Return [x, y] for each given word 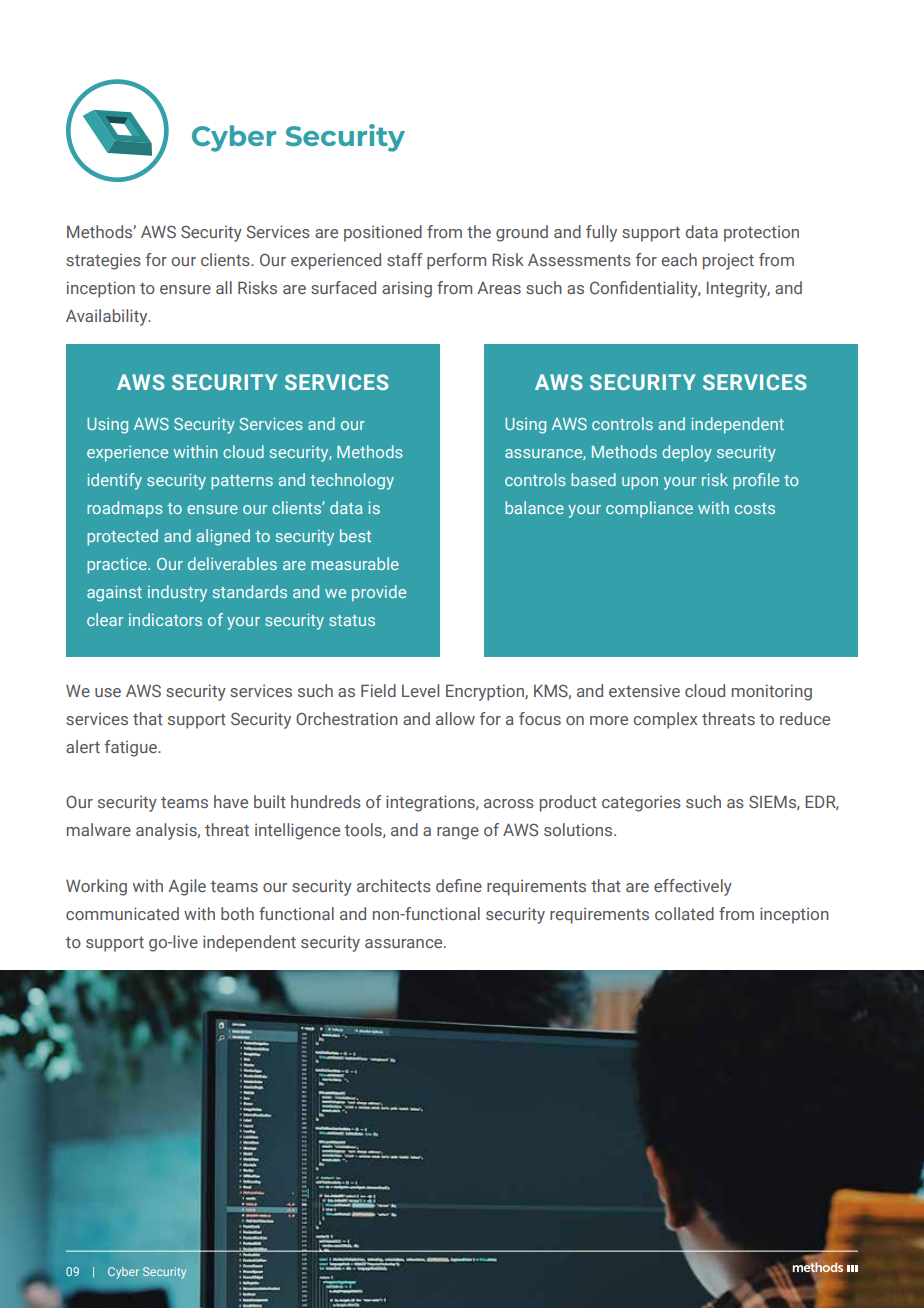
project [728, 261]
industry [177, 593]
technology [352, 481]
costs [755, 508]
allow [455, 718]
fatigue [132, 748]
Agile [187, 887]
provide [379, 593]
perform [456, 261]
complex [665, 720]
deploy [687, 453]
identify [115, 481]
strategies [103, 261]
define [459, 885]
